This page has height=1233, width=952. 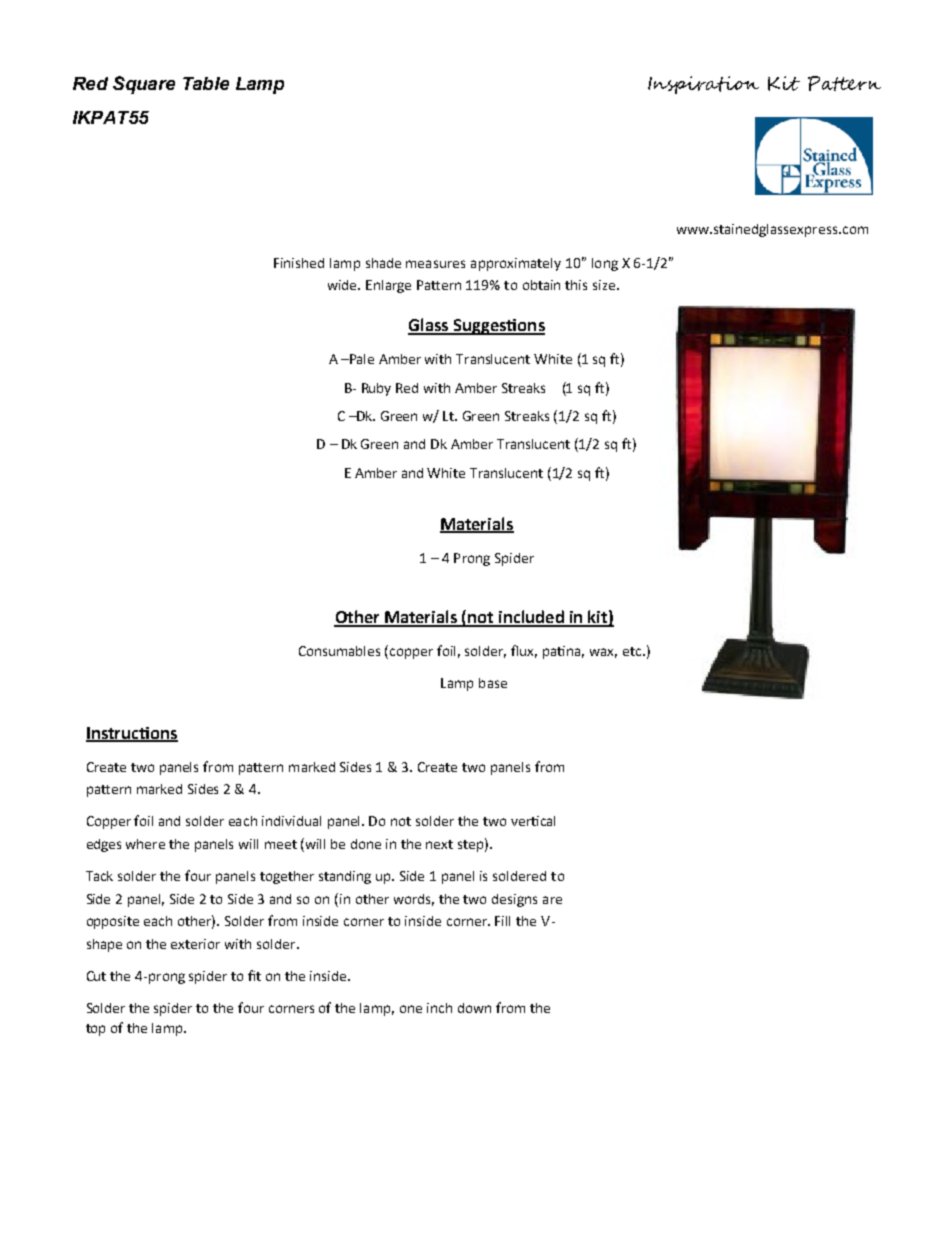 What do you see at coordinates (339, 651) in the page?
I see `Consumables` at bounding box center [339, 651].
